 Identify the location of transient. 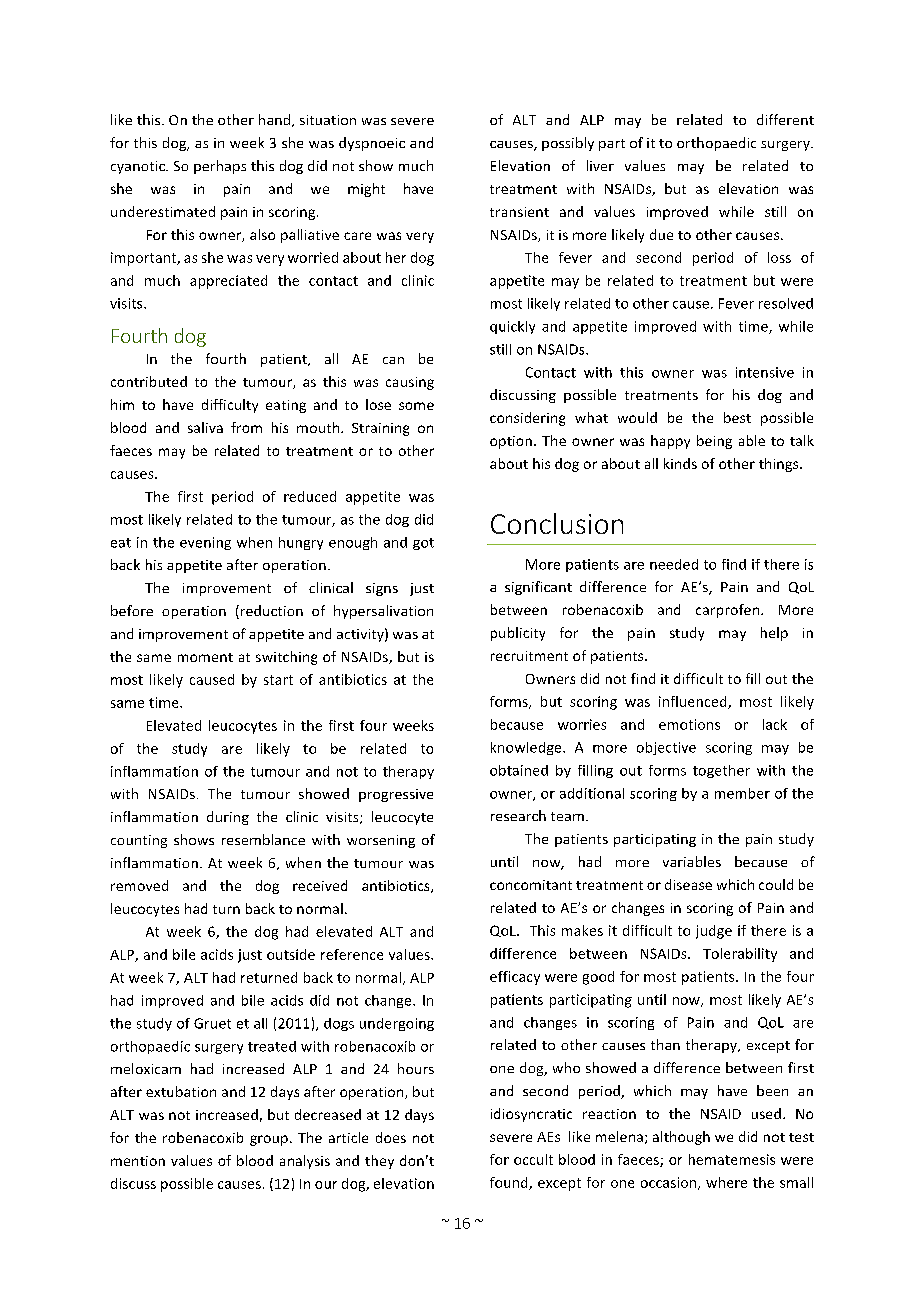
(519, 212).
